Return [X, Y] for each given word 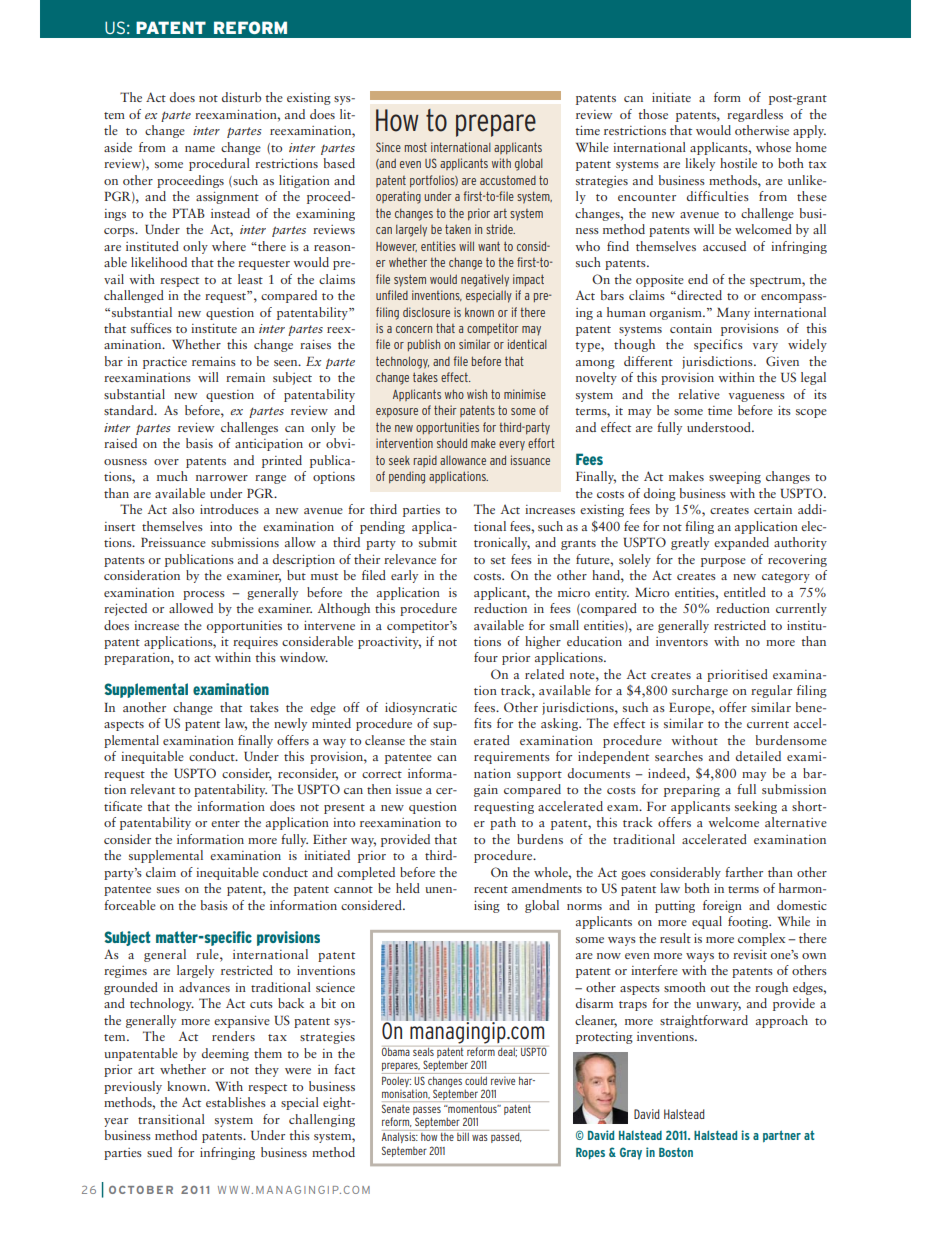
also [183, 509]
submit [438, 542]
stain [443, 740]
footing [749, 922]
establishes [236, 1102]
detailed [758, 756]
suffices [151, 328]
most [416, 147]
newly [290, 724]
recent [491, 889]
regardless [755, 115]
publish [424, 345]
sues [168, 890]
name [200, 149]
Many [733, 314]
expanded [741, 543]
